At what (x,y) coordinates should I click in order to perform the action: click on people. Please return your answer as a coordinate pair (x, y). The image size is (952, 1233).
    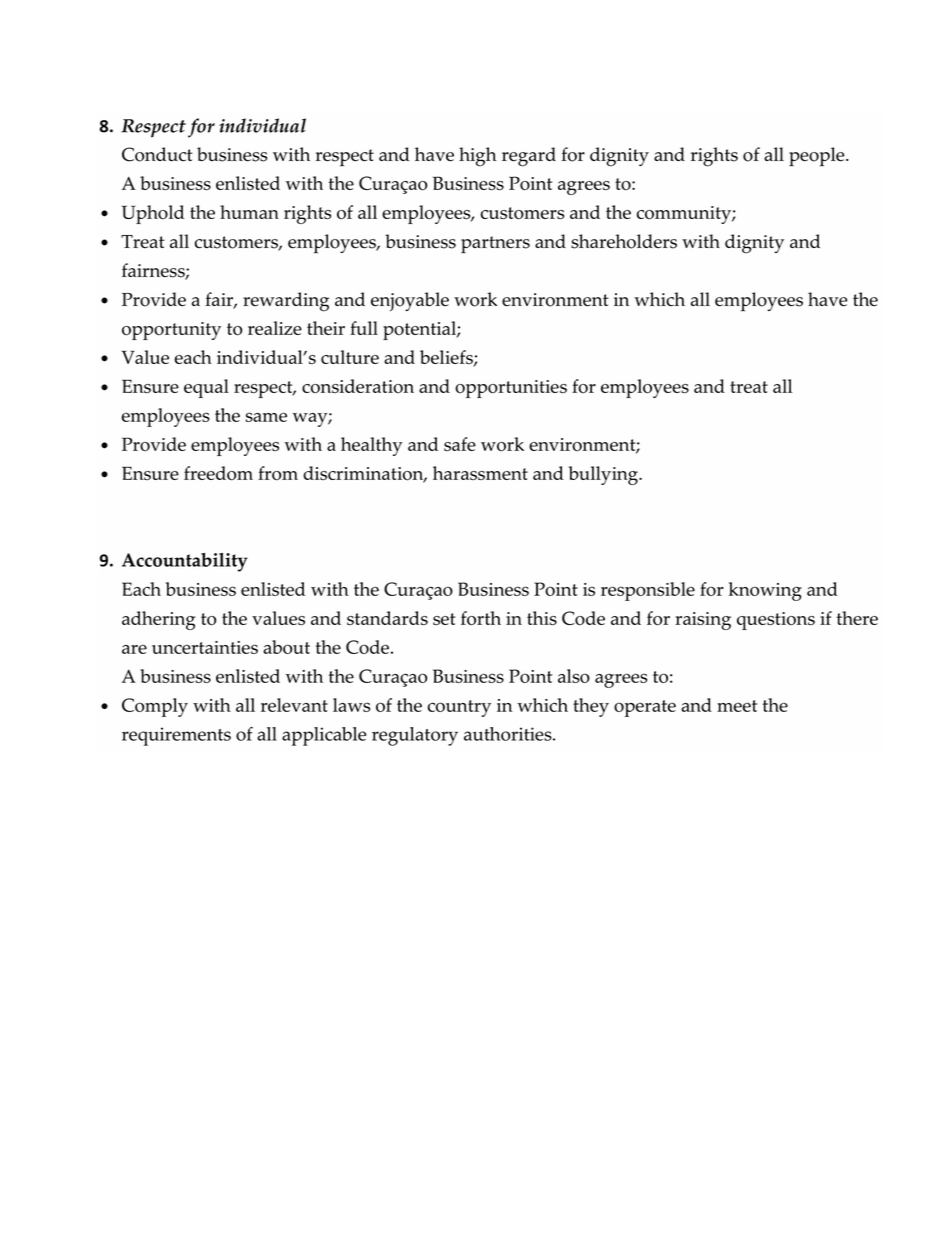
    Looking at the image, I should click on (818, 157).
